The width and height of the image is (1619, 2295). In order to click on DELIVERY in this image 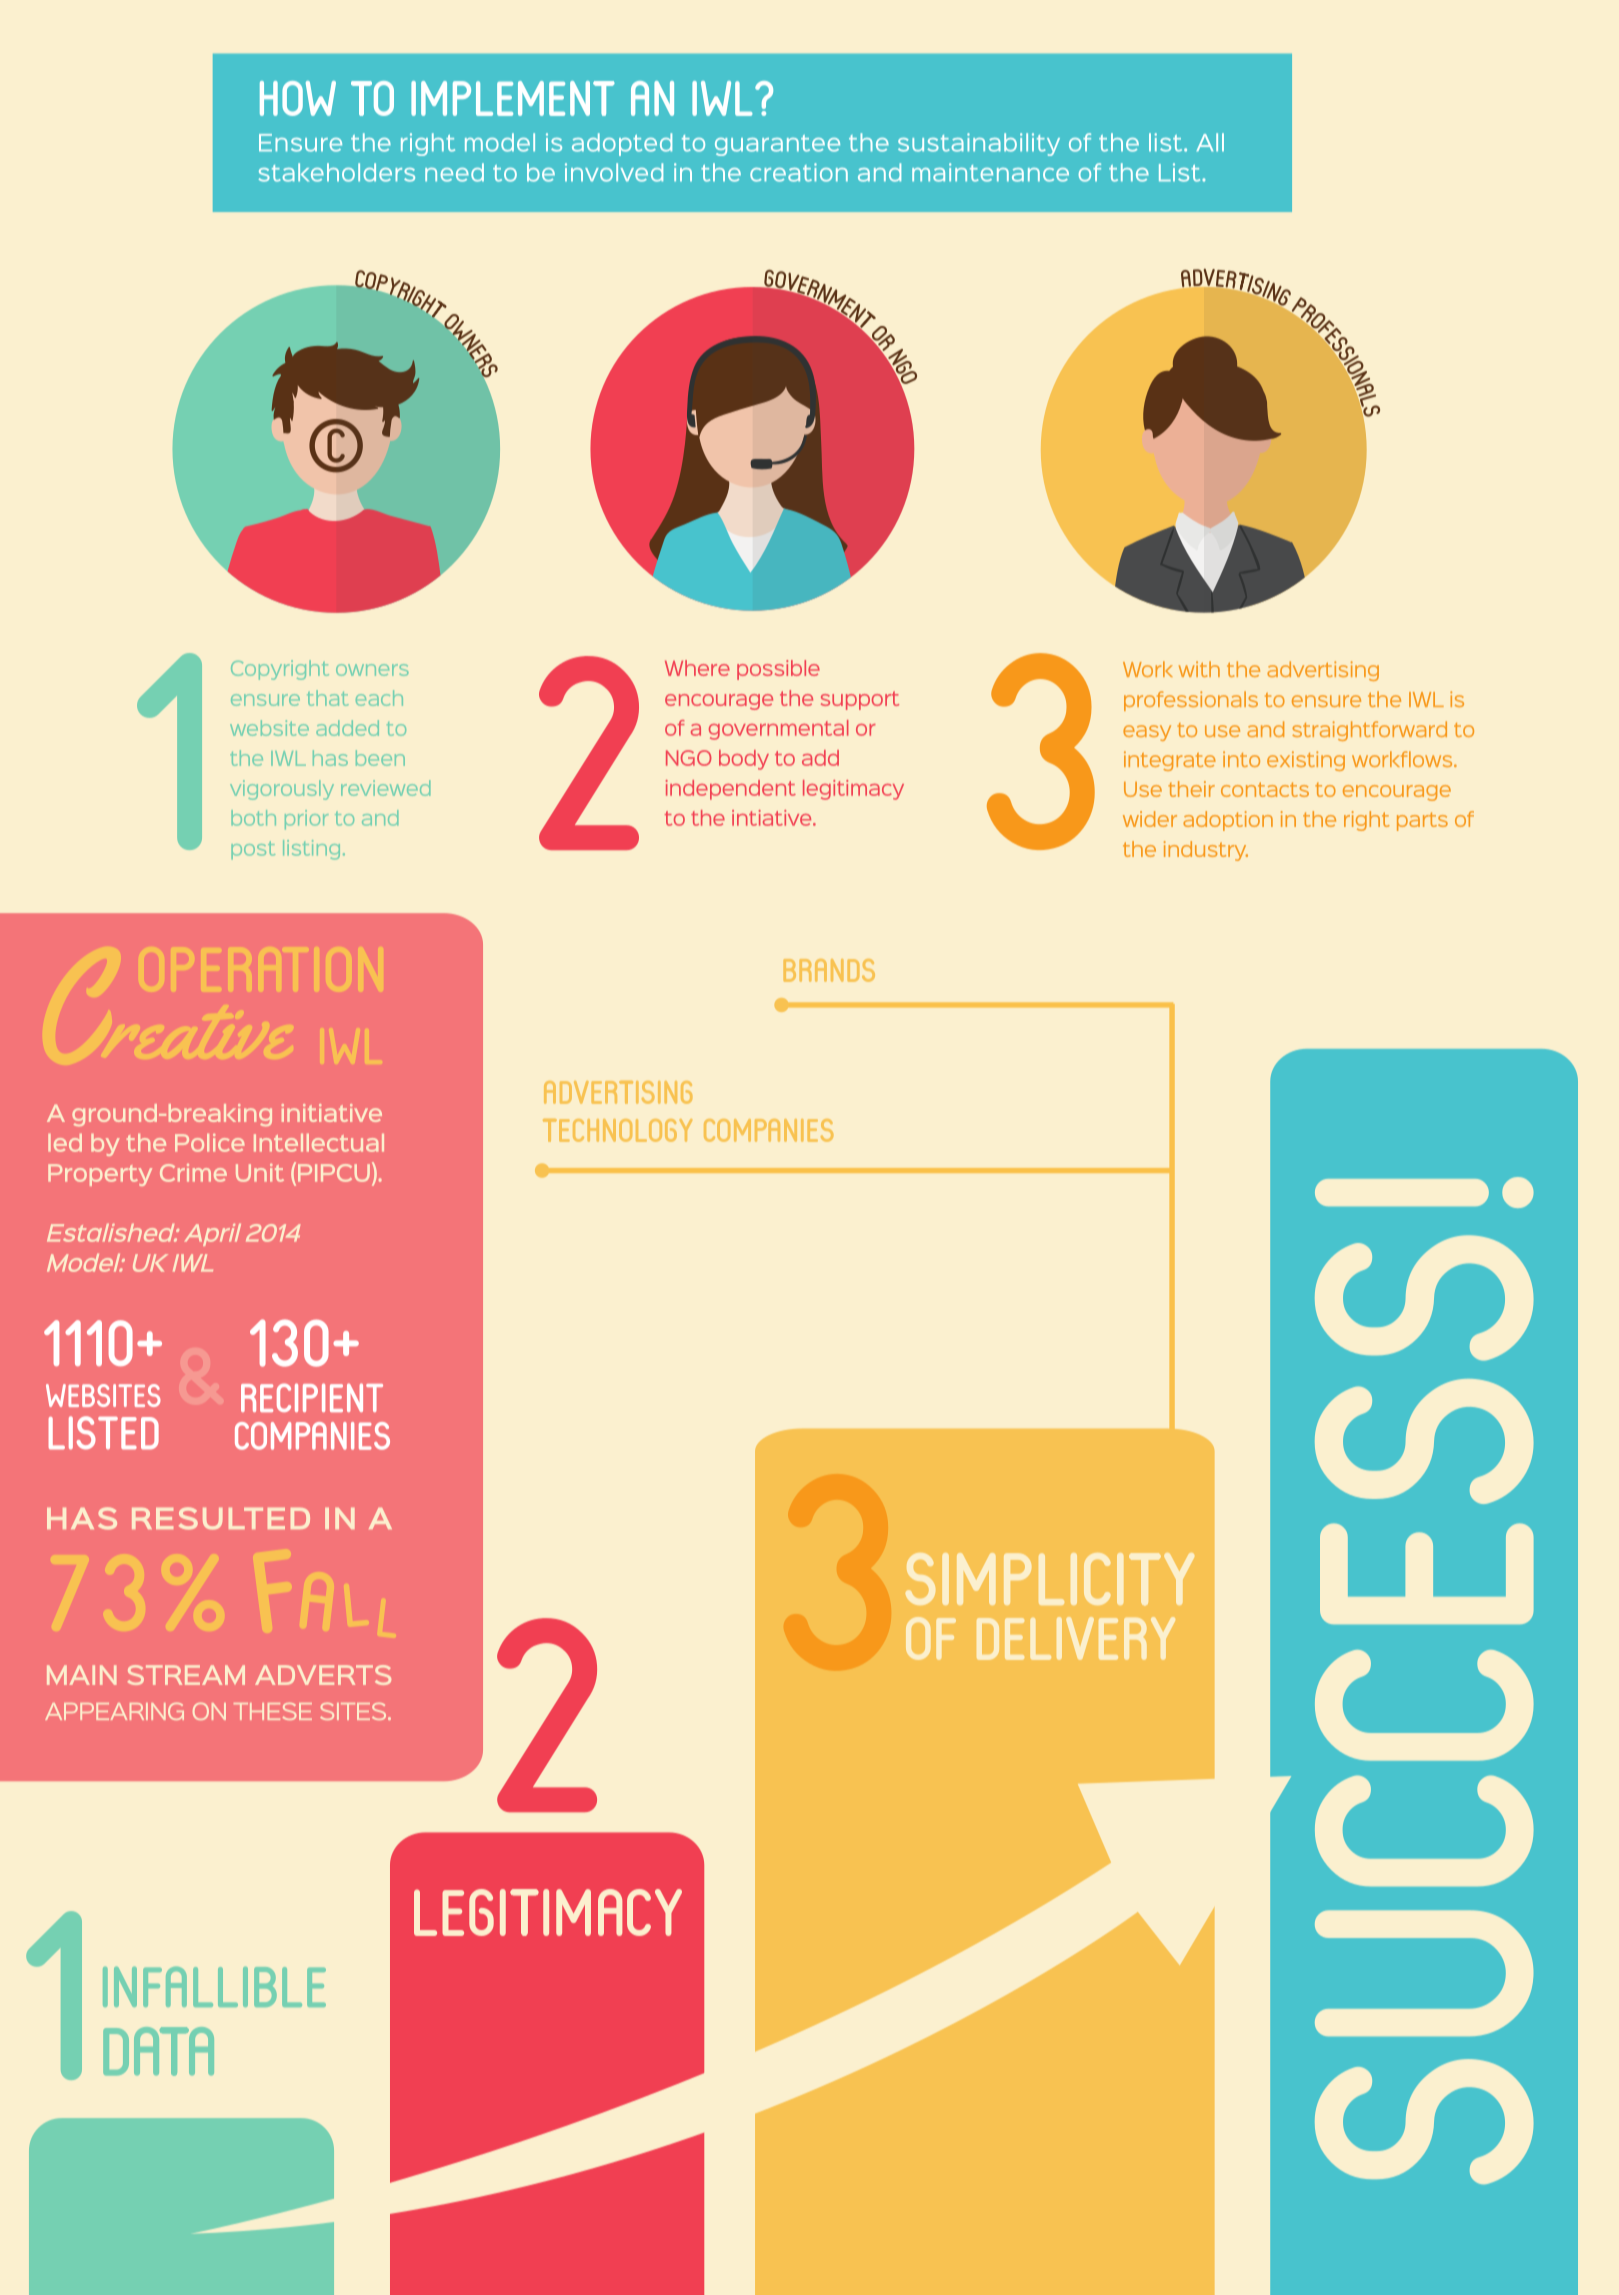, I will do `click(1076, 1638)`.
